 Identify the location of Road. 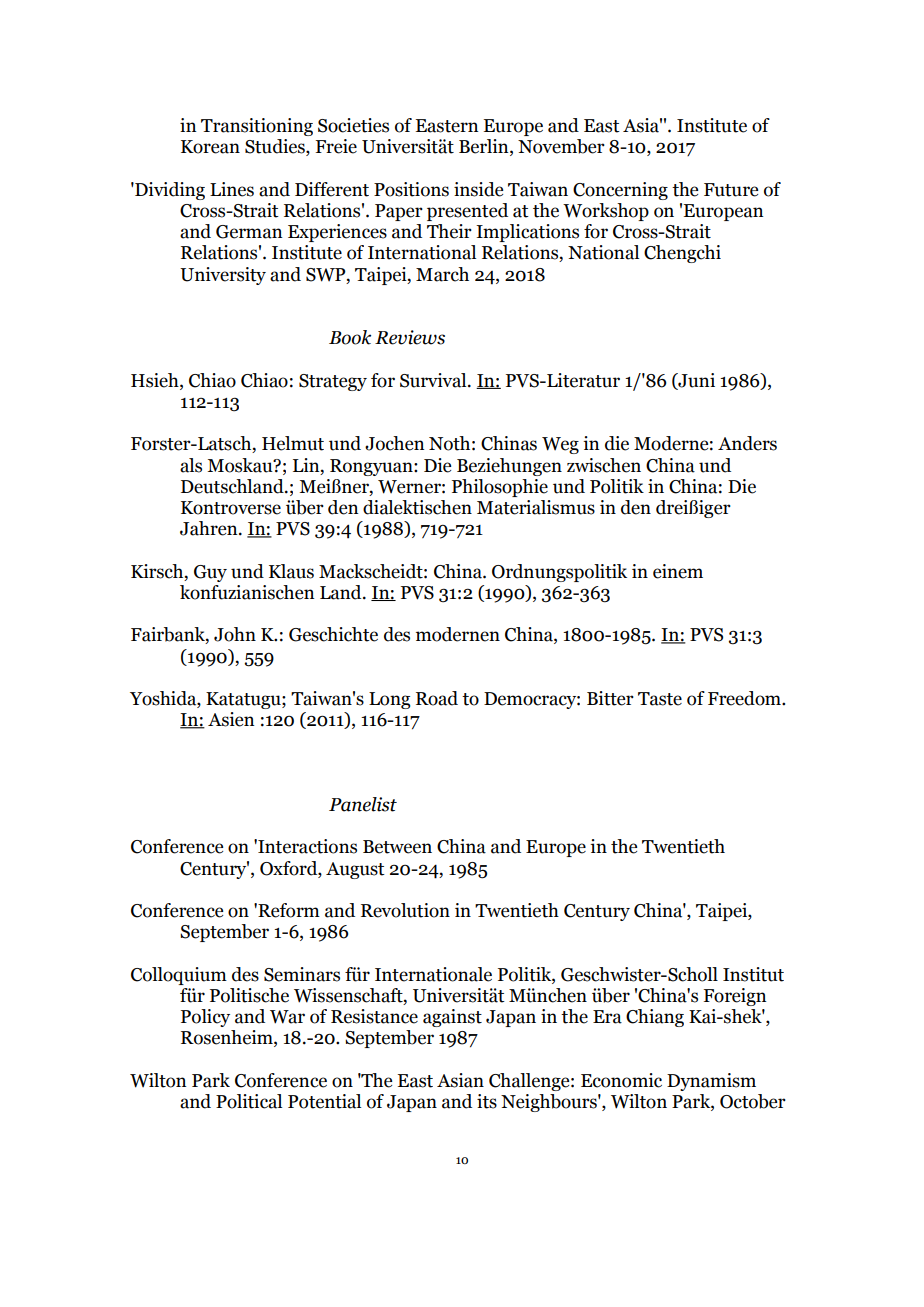
(437, 698).
